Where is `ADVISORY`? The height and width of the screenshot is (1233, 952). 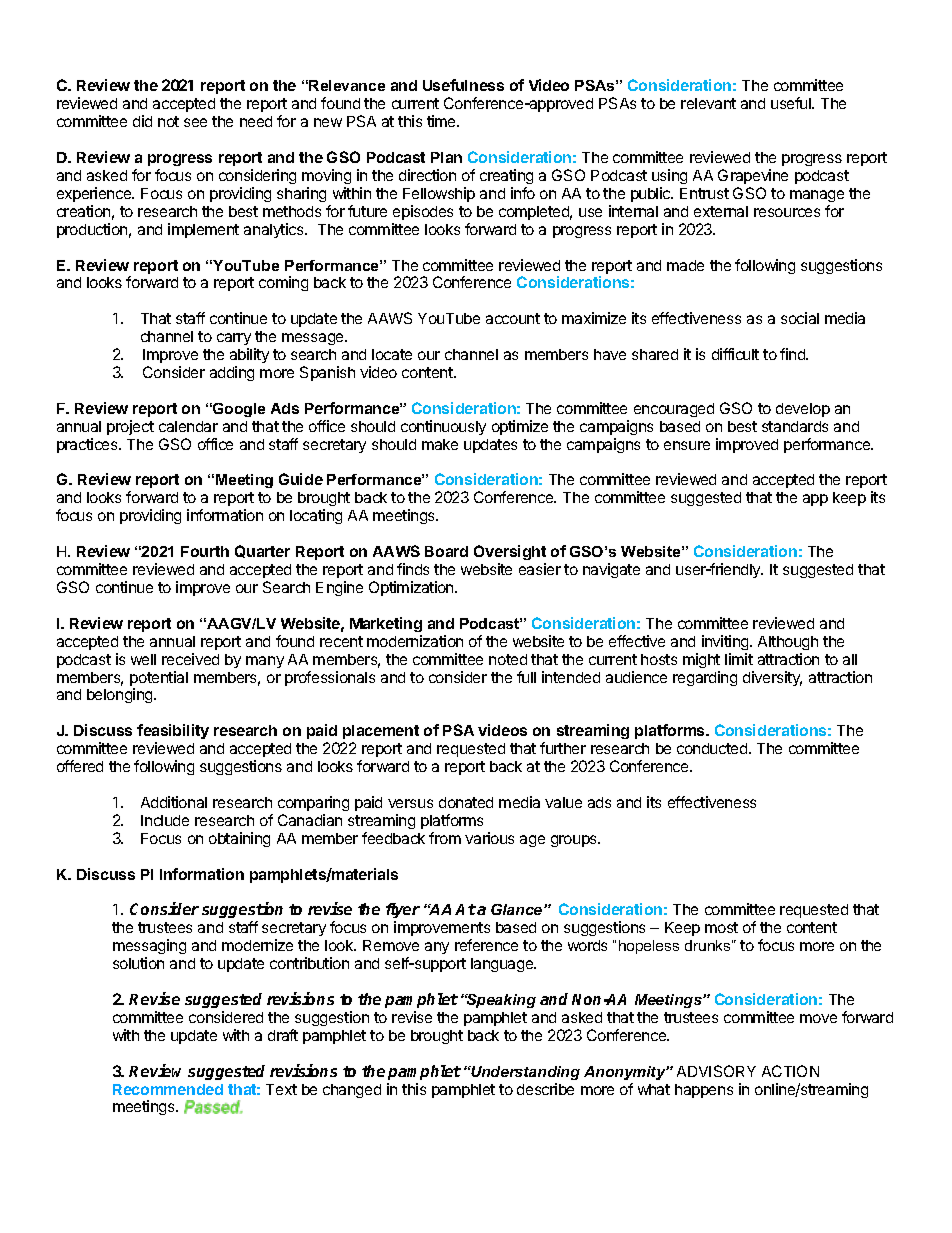 ADVISORY is located at coordinates (716, 1071).
